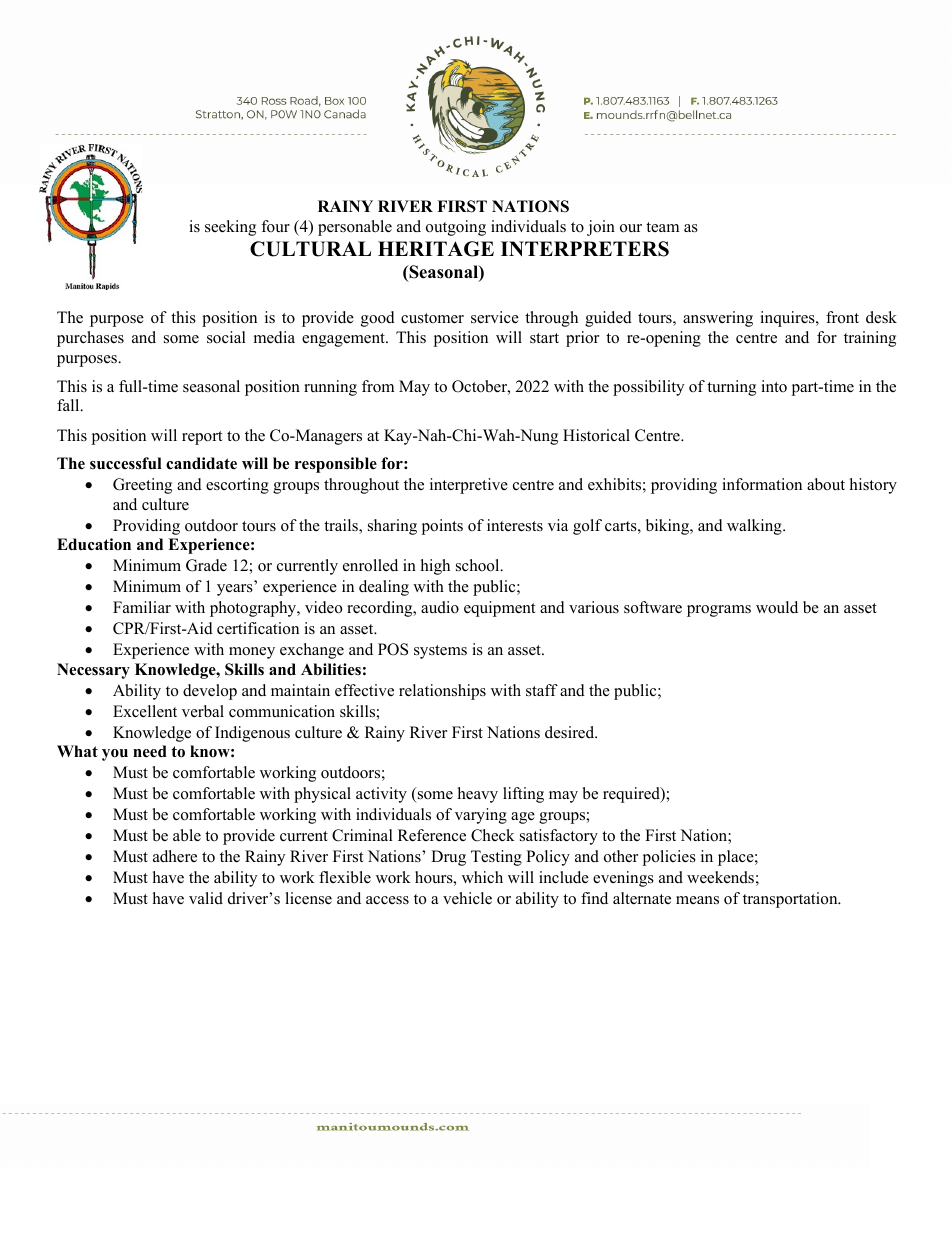 Image resolution: width=952 pixels, height=1233 pixels. Describe the element at coordinates (469, 486) in the document. I see `interpretive` at that location.
